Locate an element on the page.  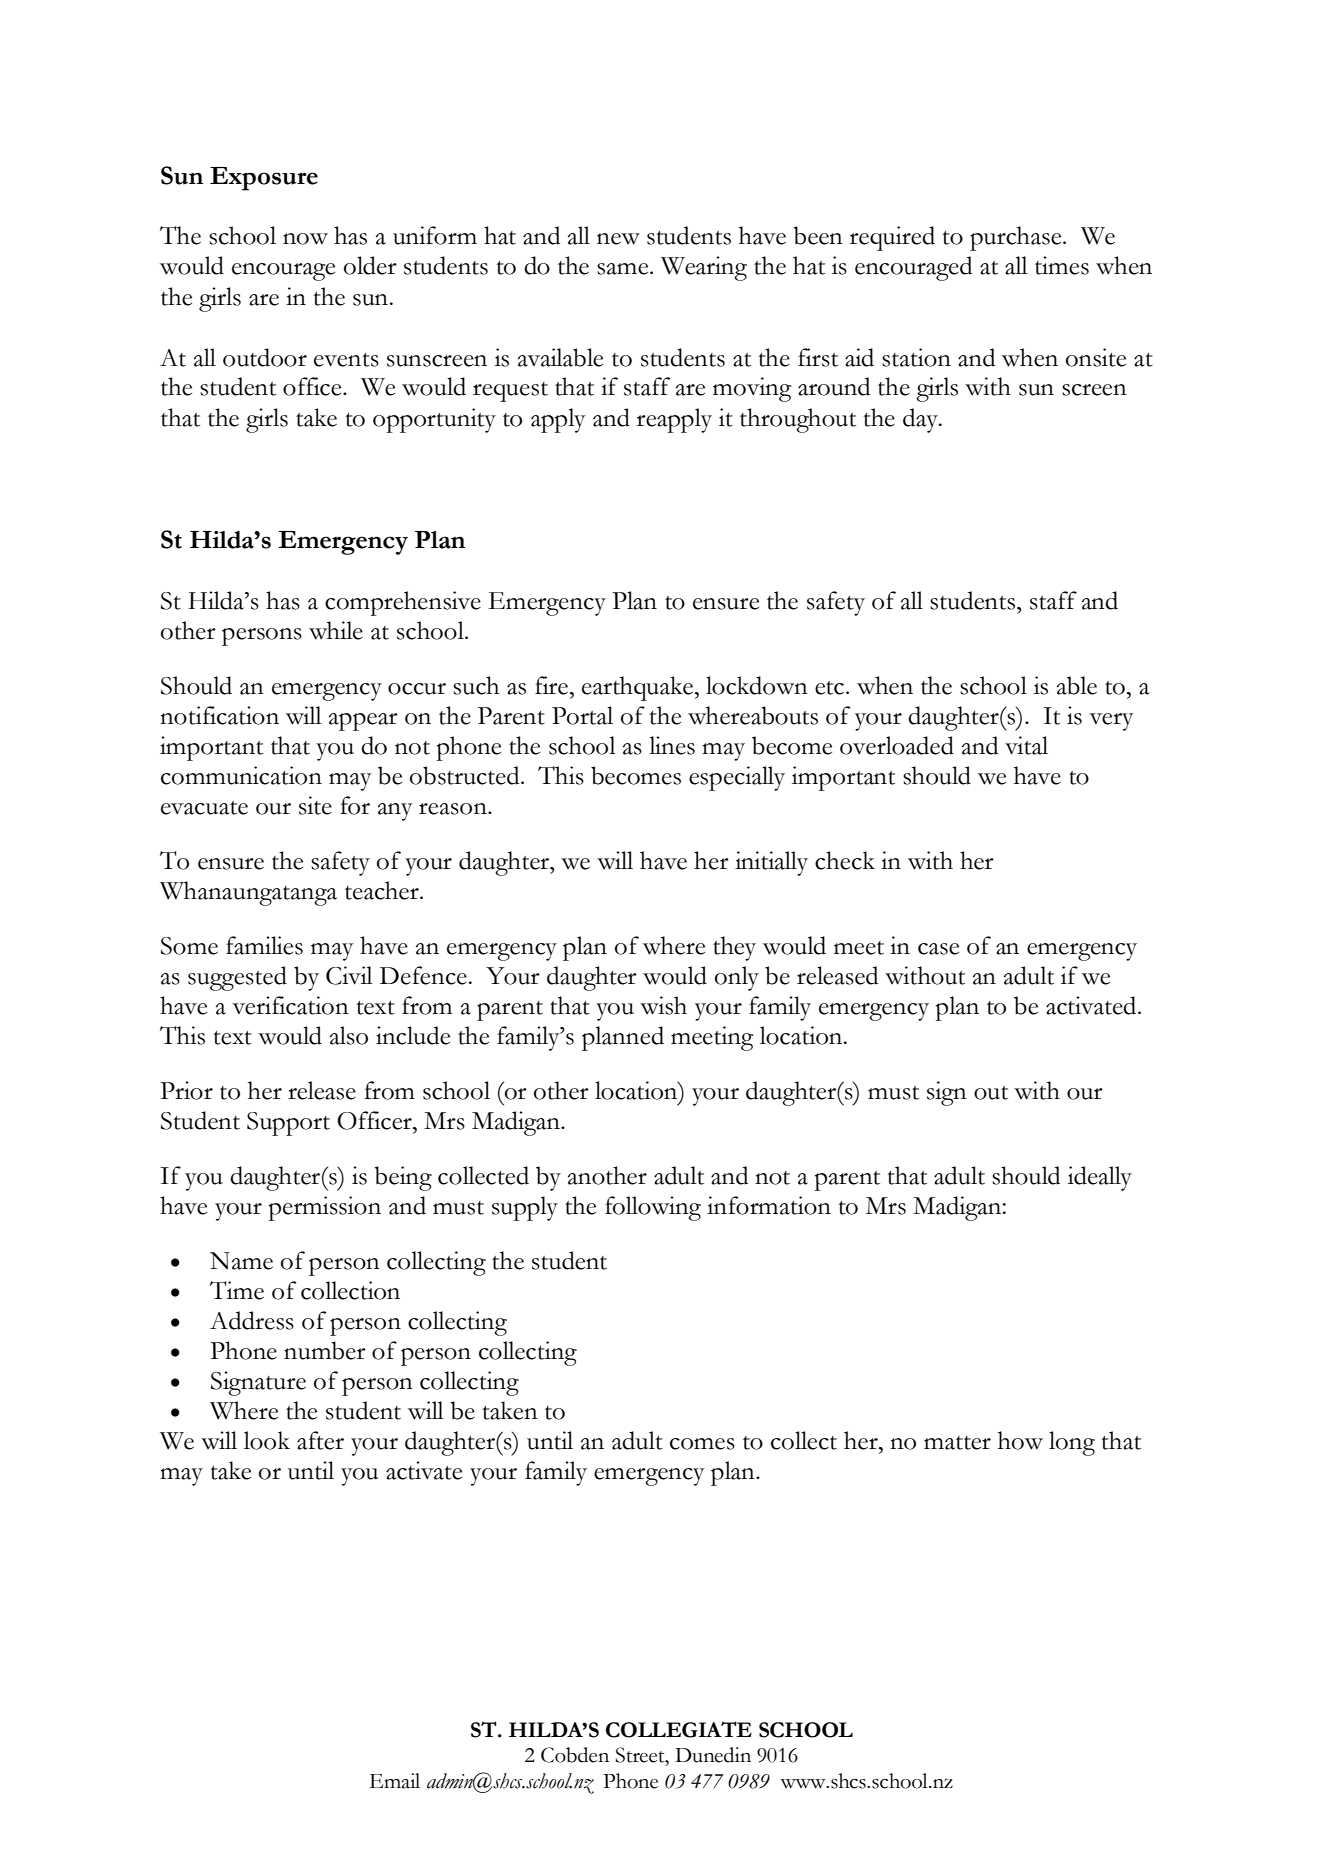
appear is located at coordinates (363, 722).
